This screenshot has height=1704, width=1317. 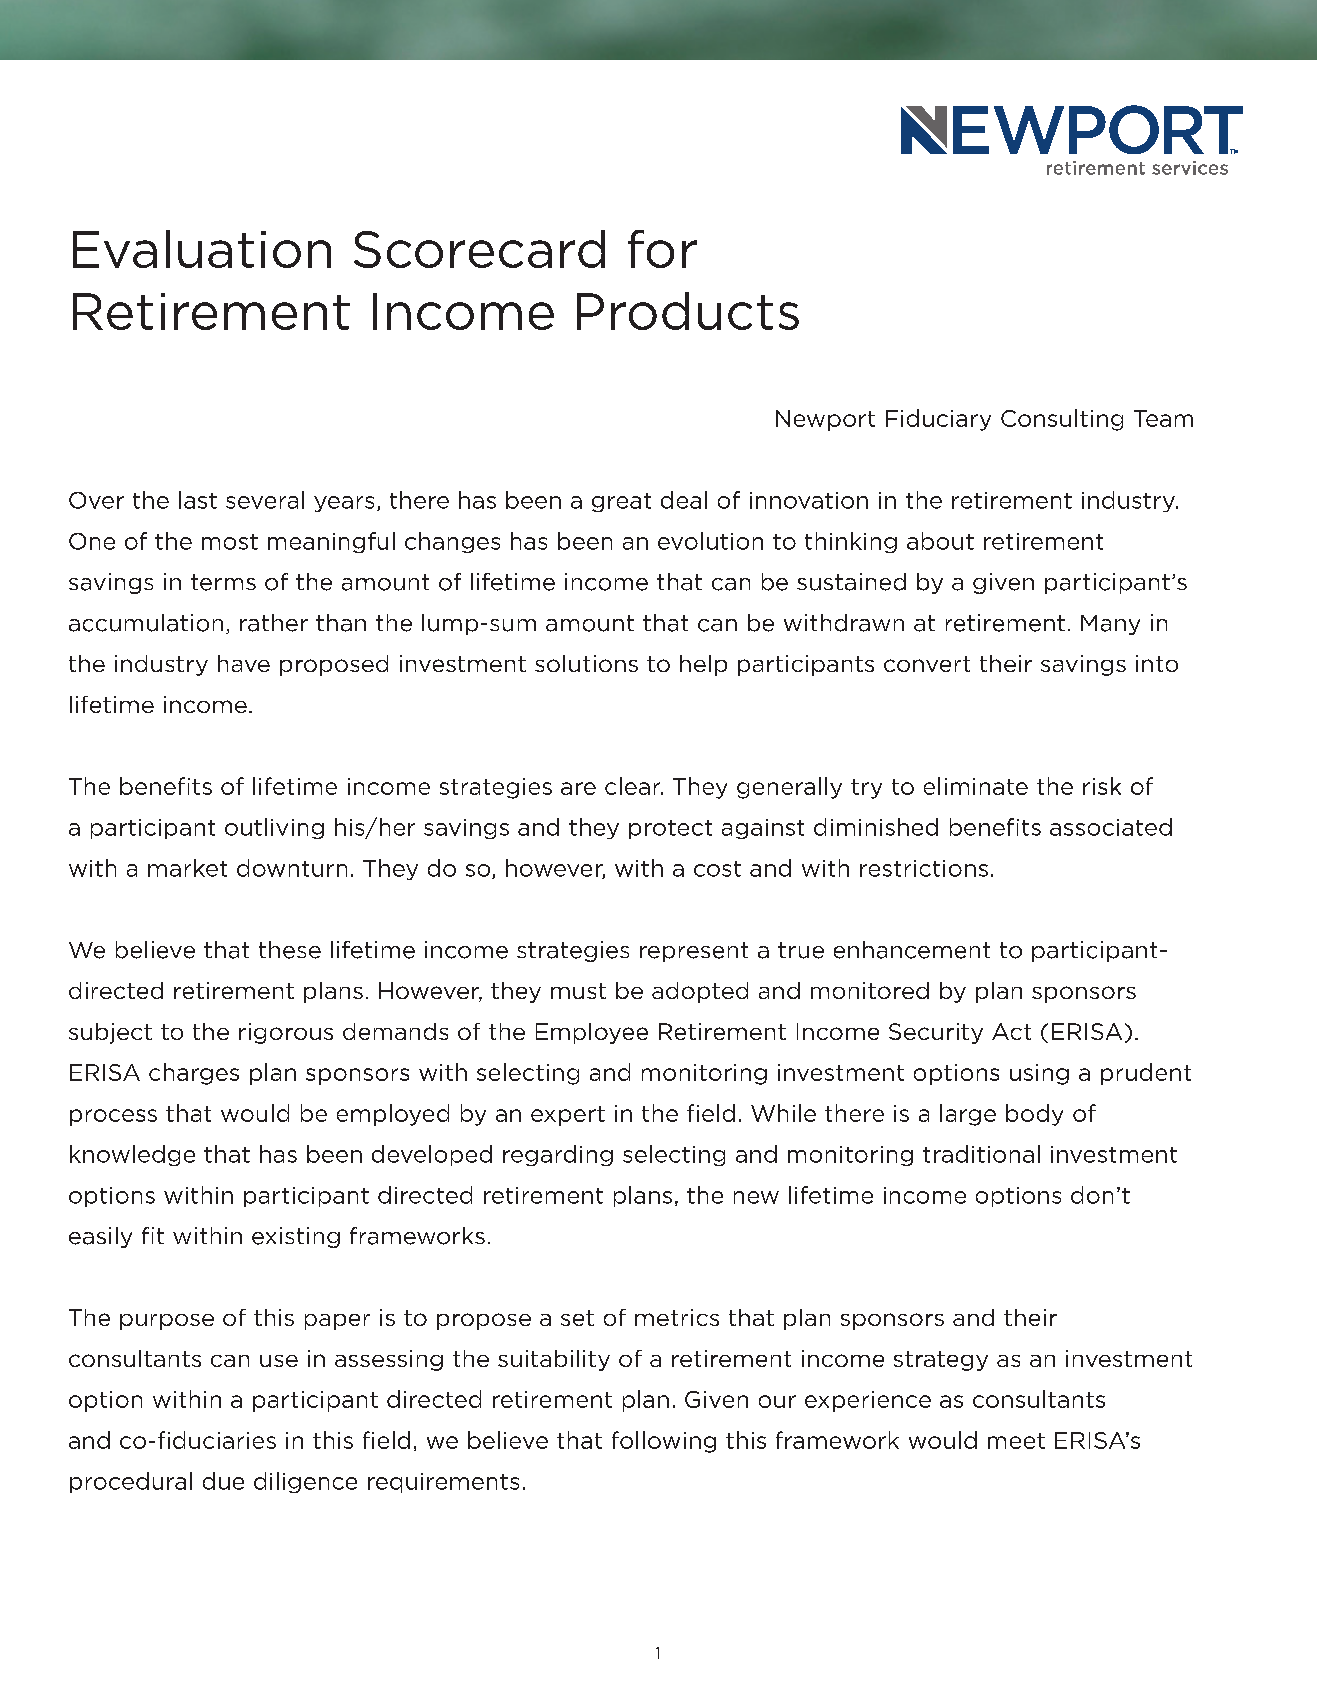 I want to click on due, so click(x=223, y=1481).
